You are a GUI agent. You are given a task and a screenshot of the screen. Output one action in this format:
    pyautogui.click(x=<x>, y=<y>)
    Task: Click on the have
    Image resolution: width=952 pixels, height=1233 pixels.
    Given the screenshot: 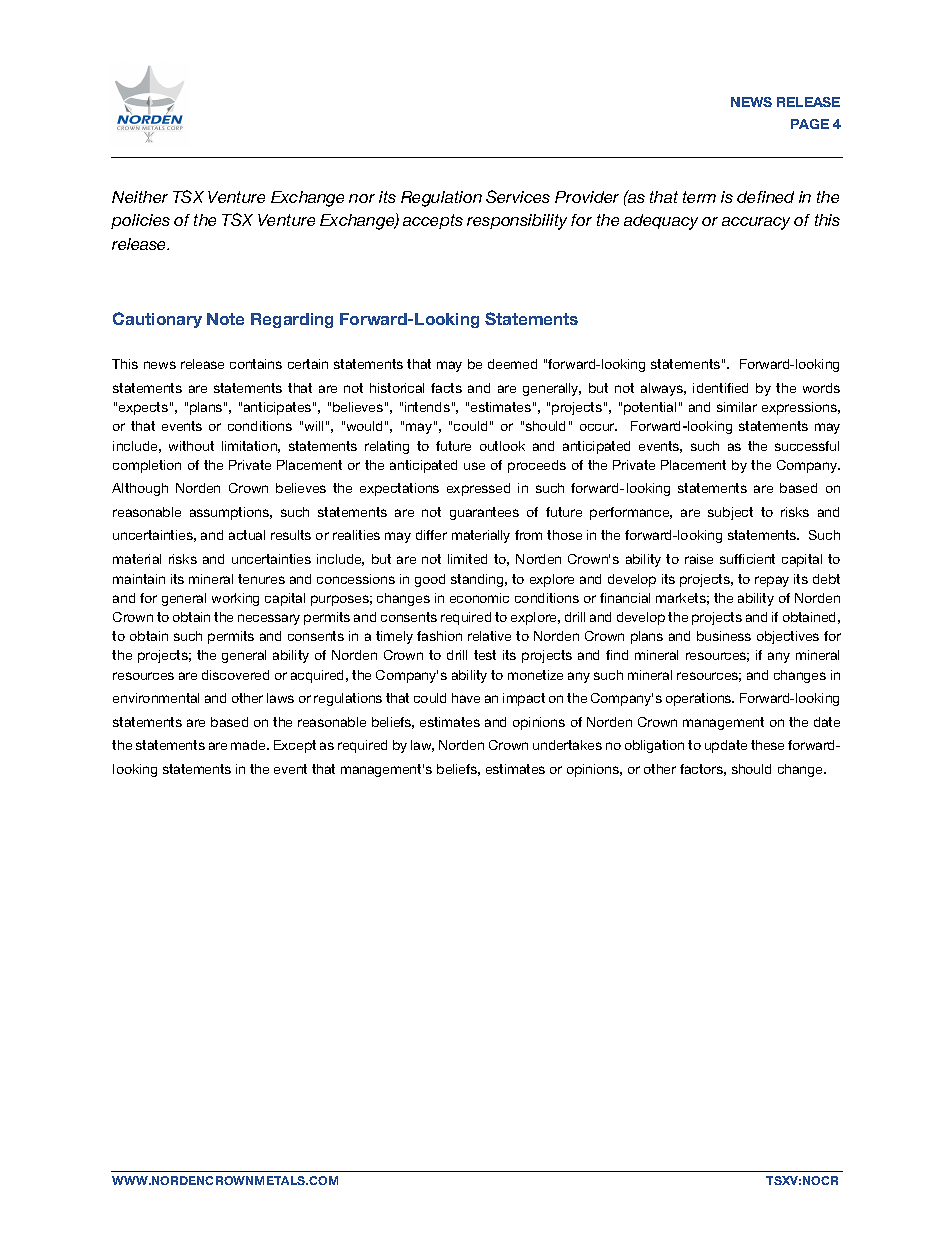 What is the action you would take?
    pyautogui.click(x=466, y=698)
